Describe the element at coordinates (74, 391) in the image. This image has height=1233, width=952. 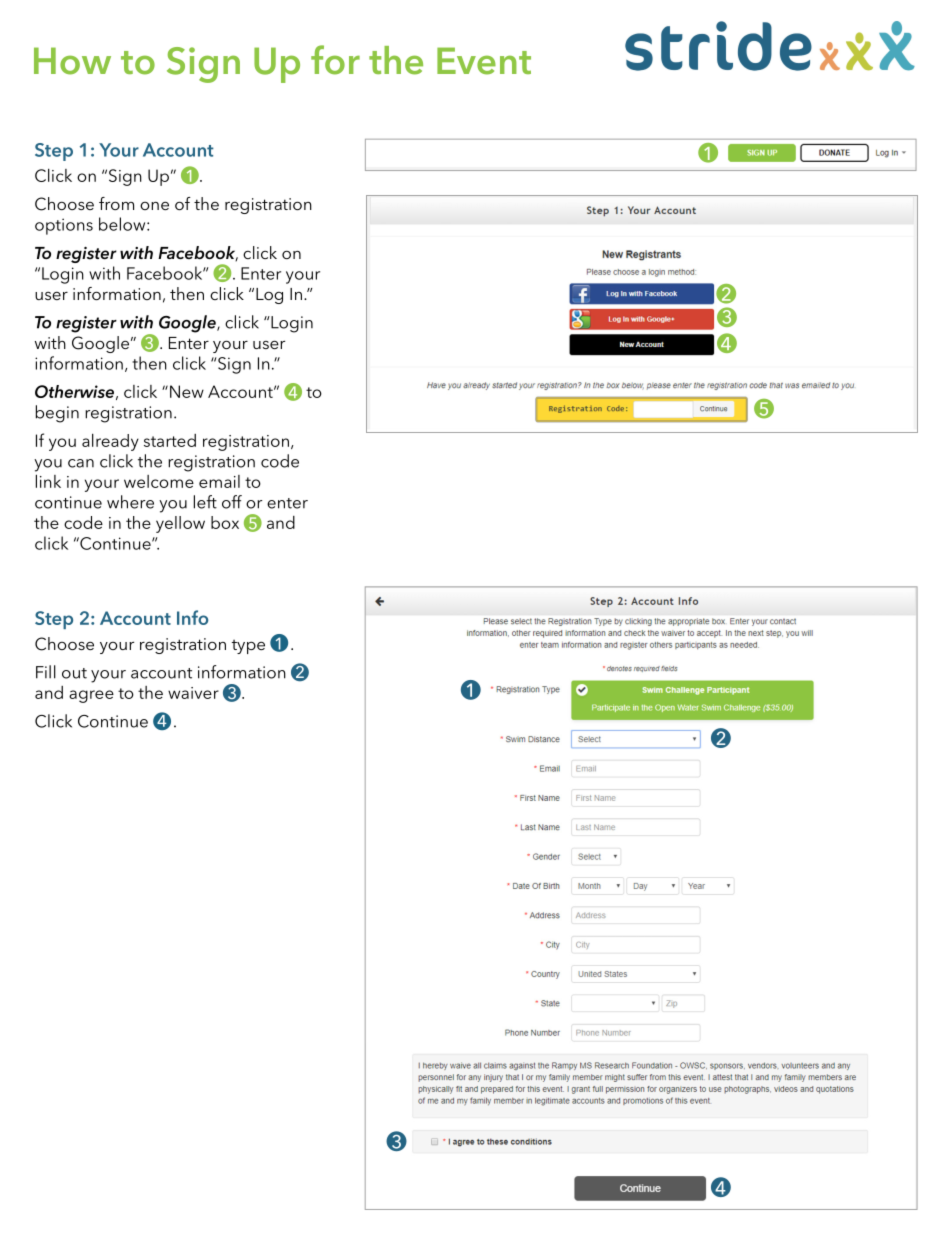
I see `Otherwise` at that location.
